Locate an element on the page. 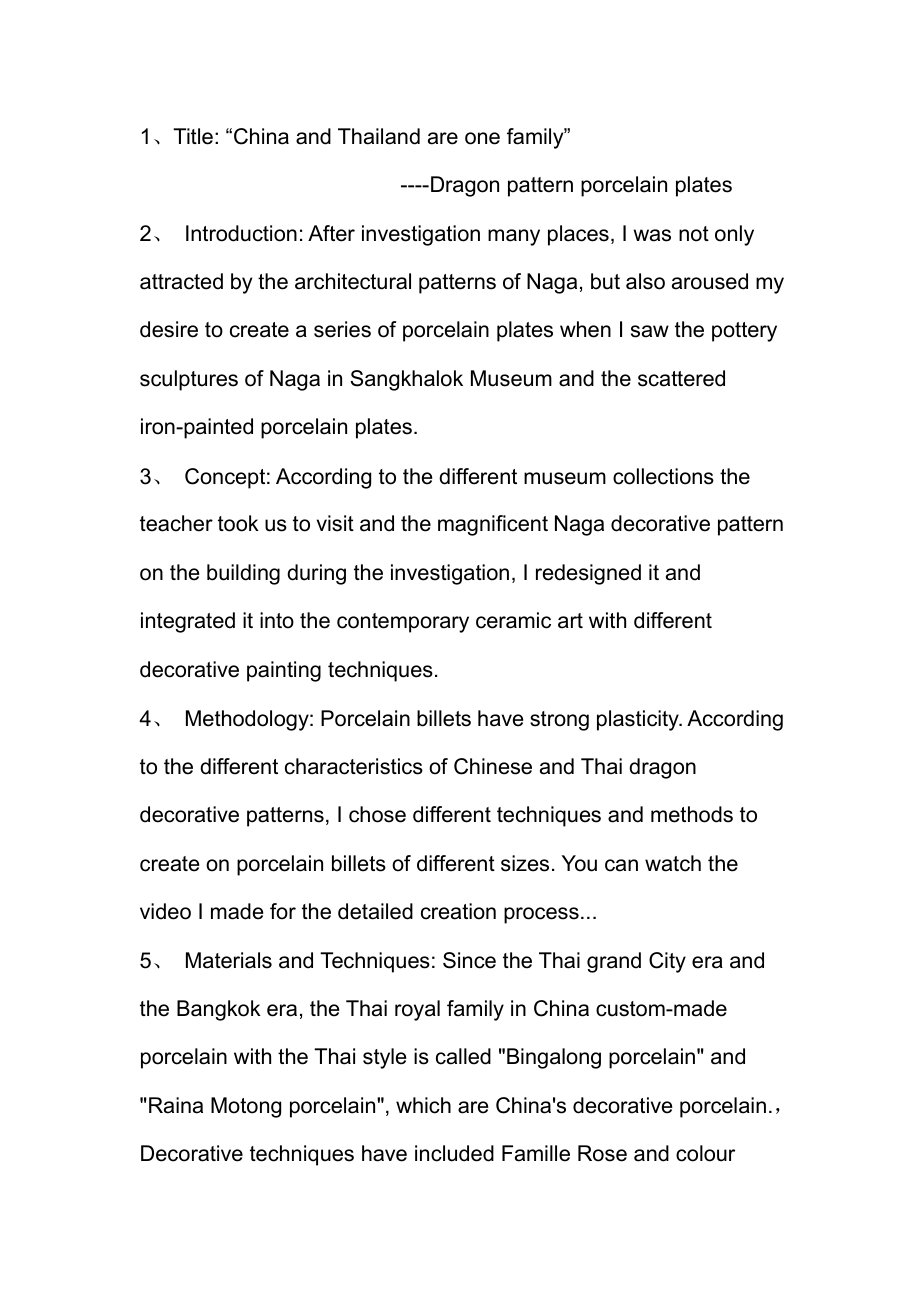 This image has height=1308, width=924. included is located at coordinates (454, 1153).
